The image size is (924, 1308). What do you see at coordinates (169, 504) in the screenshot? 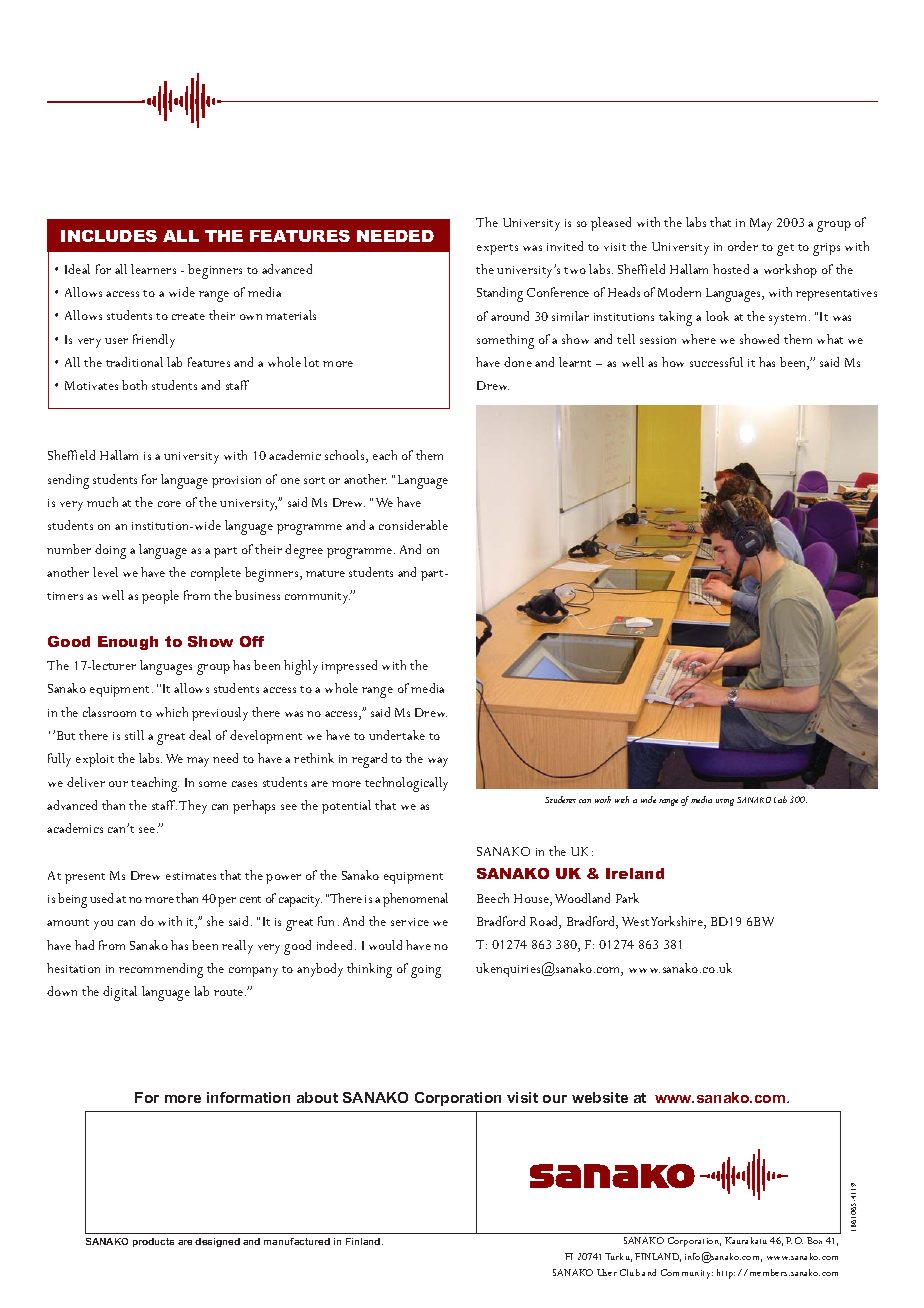
I see `core` at bounding box center [169, 504].
